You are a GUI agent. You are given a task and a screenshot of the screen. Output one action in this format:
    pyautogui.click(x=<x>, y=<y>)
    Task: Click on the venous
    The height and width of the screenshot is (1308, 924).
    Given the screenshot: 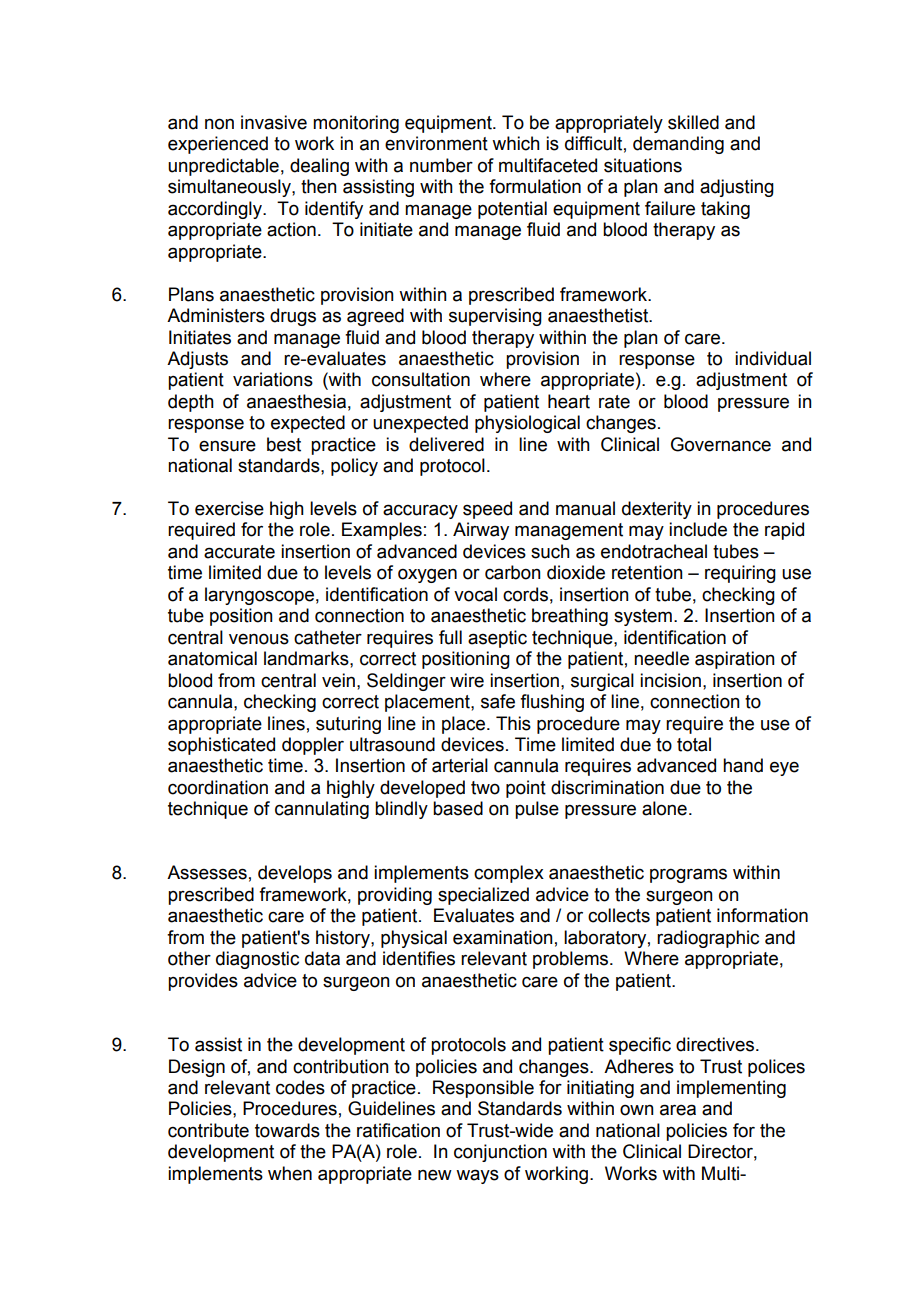 What is the action you would take?
    pyautogui.click(x=259, y=639)
